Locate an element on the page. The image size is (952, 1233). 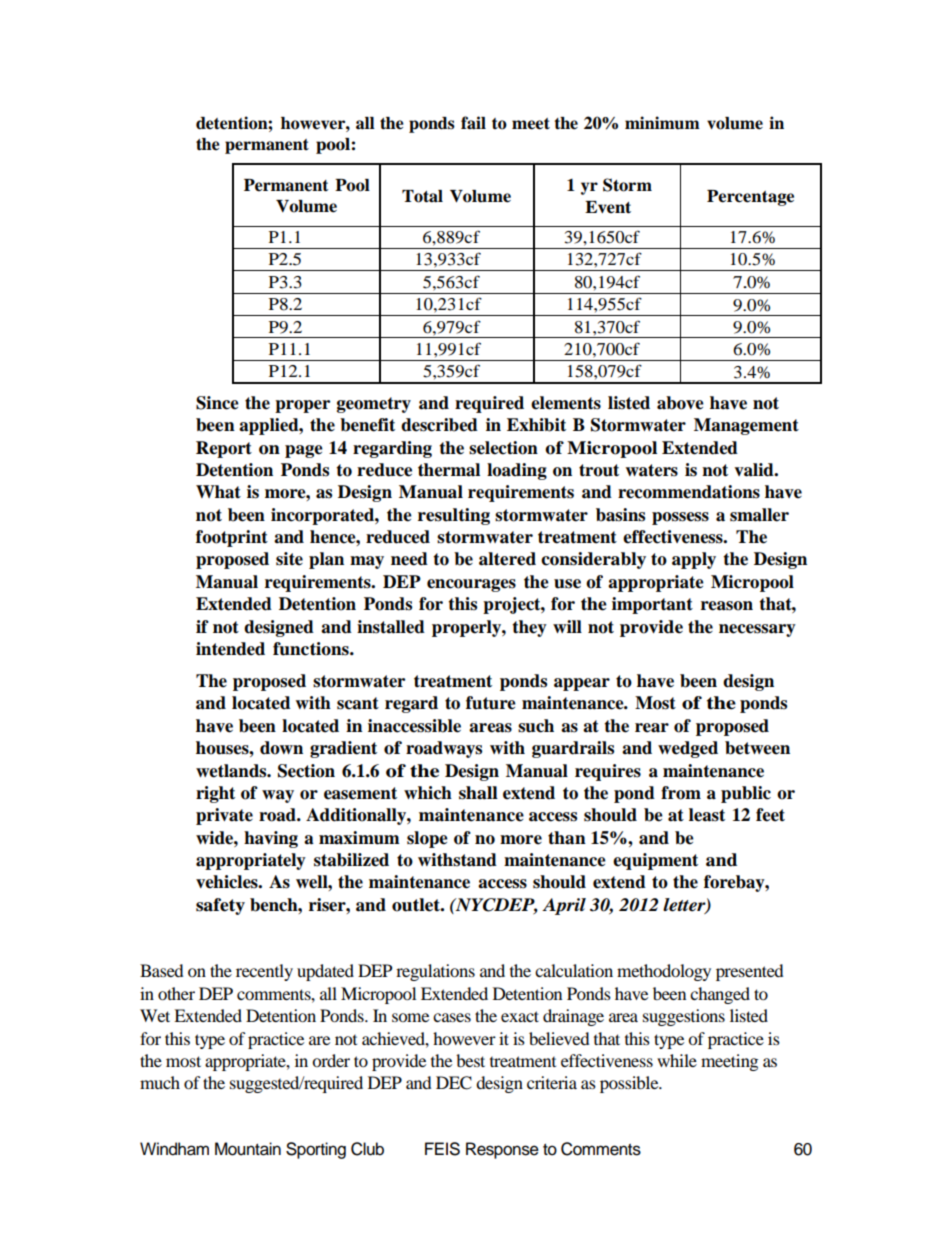
Total is located at coordinates (422, 196).
